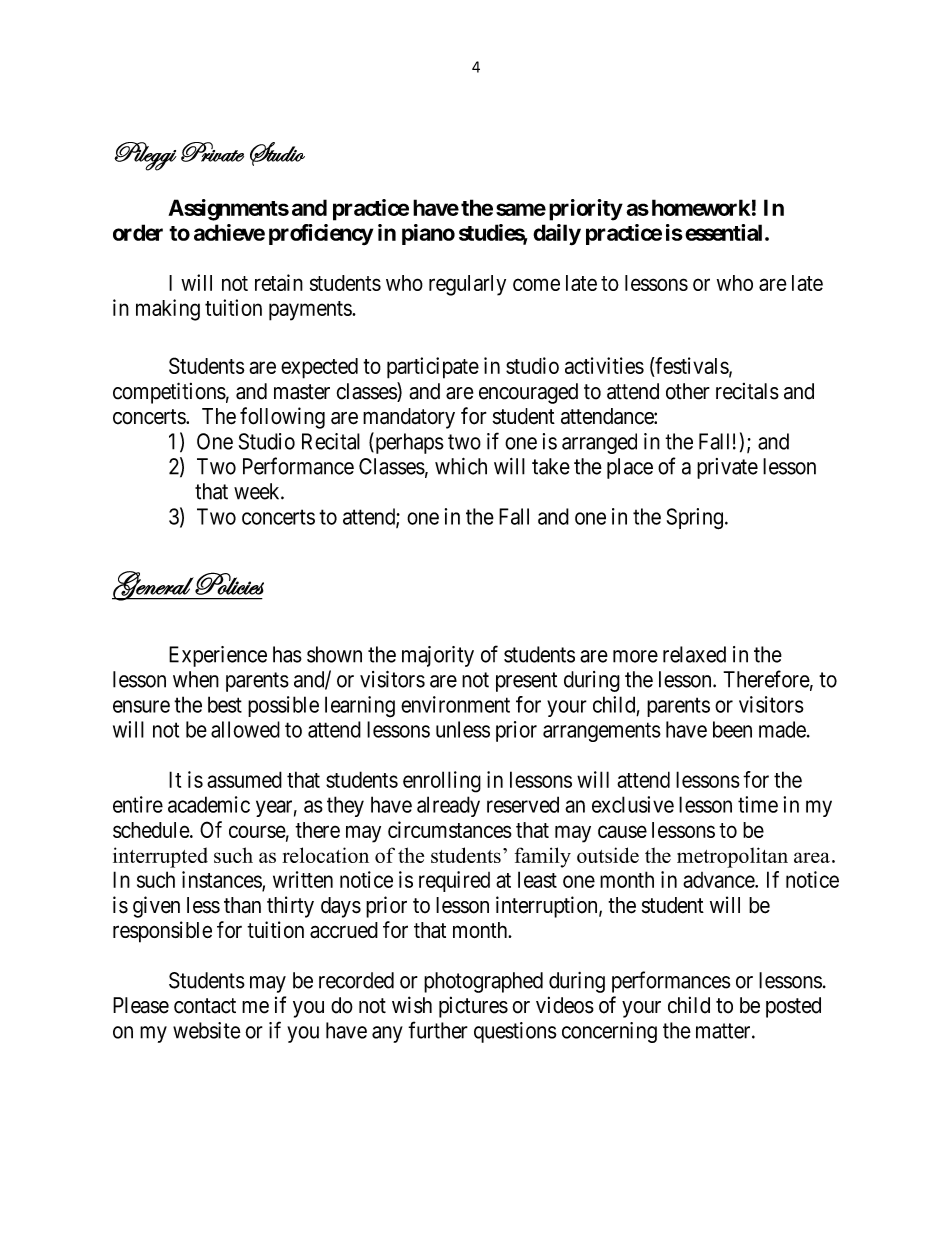 Image resolution: width=952 pixels, height=1233 pixels. What do you see at coordinates (450, 829) in the document?
I see `circumstances` at bounding box center [450, 829].
